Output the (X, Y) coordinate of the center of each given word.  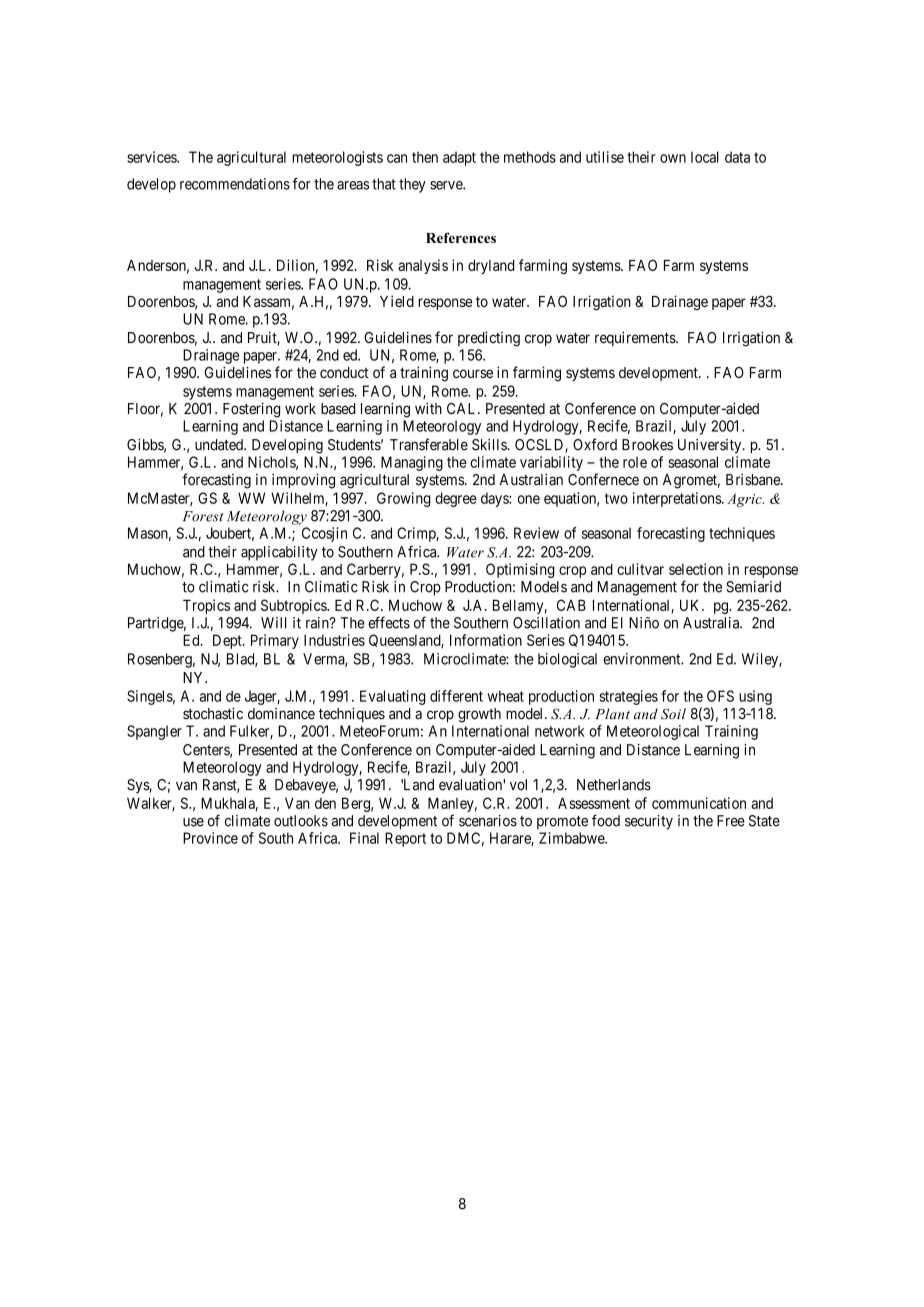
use (193, 822)
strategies (629, 697)
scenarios (488, 821)
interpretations (678, 499)
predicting (489, 339)
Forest (203, 516)
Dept (228, 641)
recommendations (235, 184)
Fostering (251, 410)
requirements (636, 338)
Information (486, 640)
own (673, 158)
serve (447, 185)
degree (456, 499)
